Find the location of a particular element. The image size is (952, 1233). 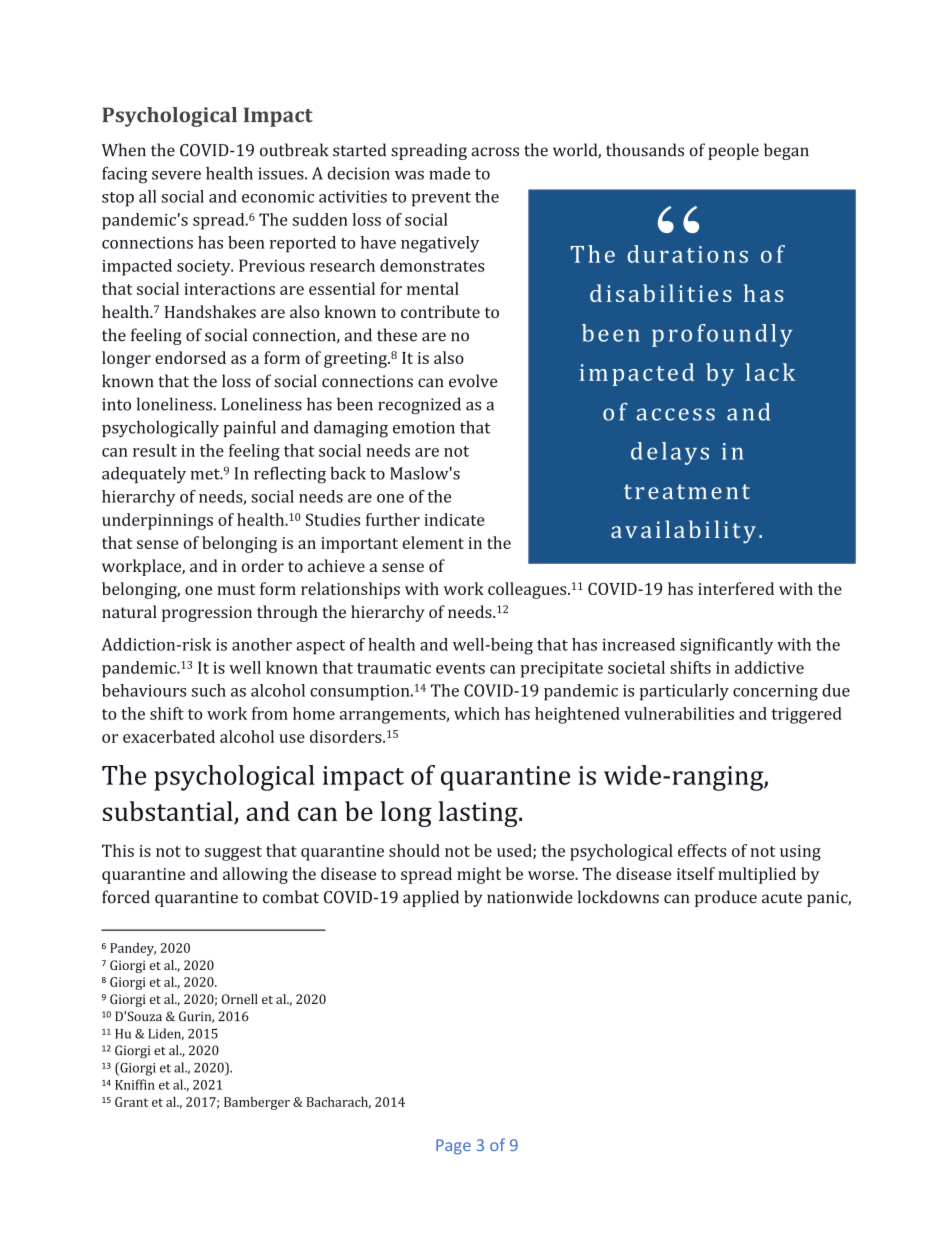

produce is located at coordinates (726, 898).
